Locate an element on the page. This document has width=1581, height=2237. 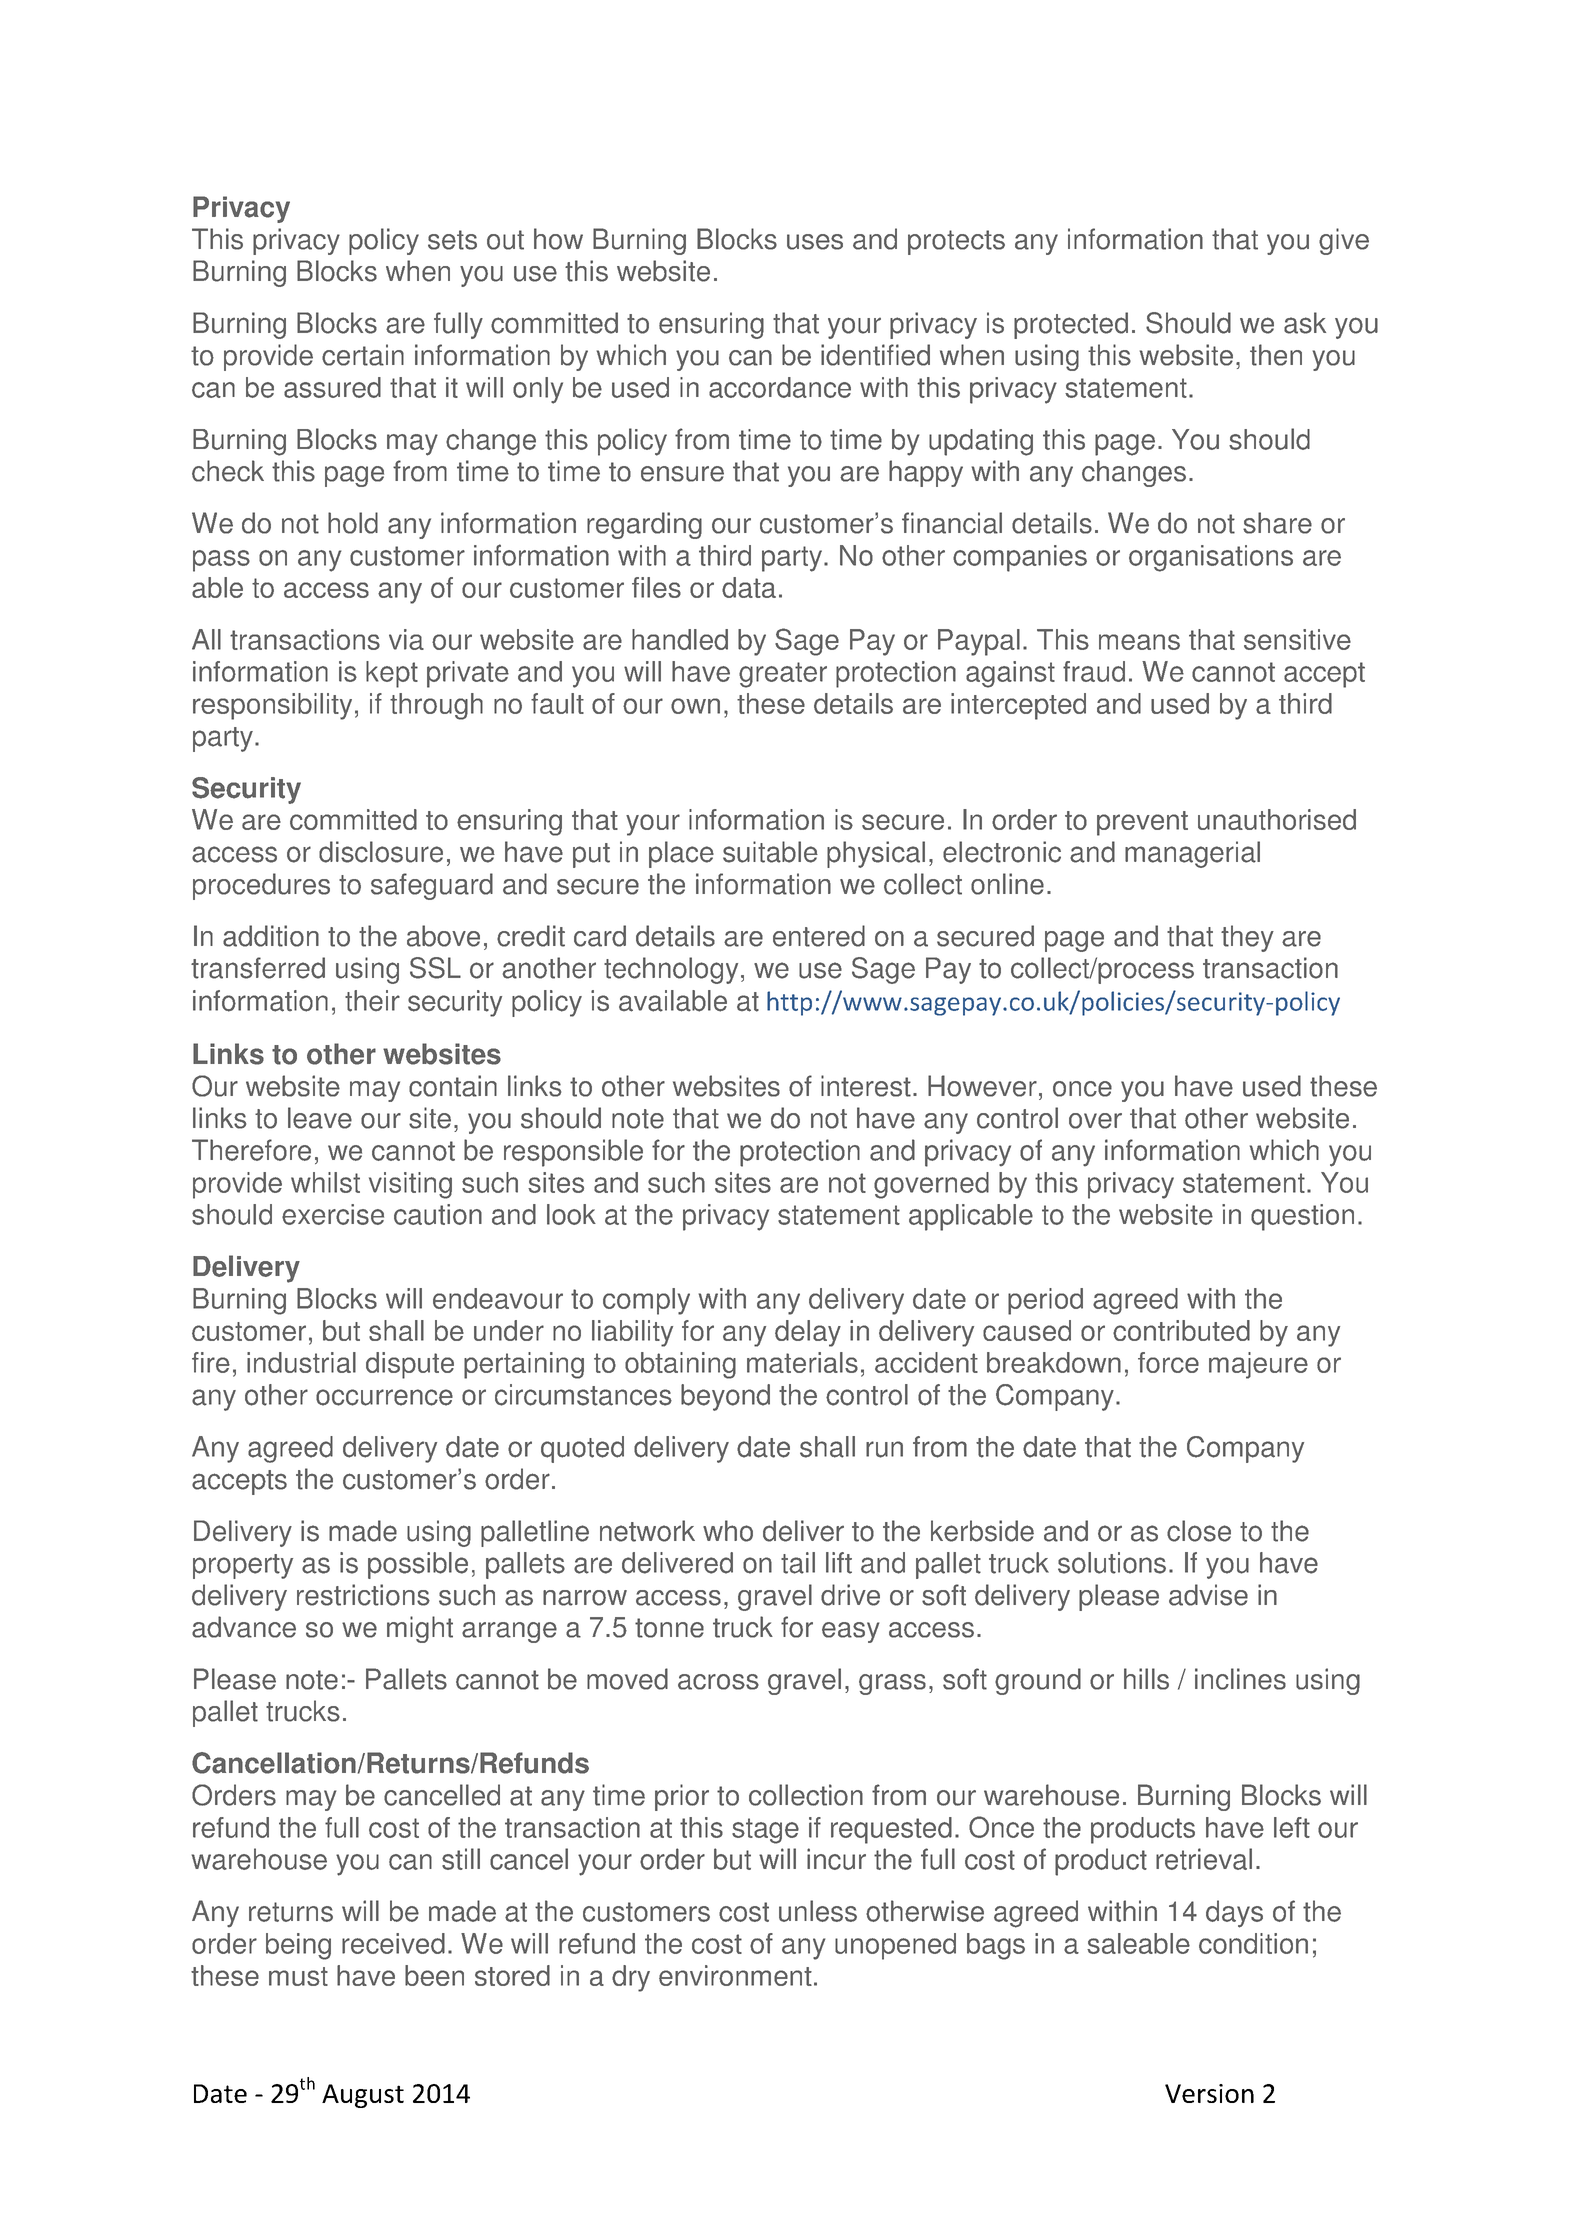
drive is located at coordinates (850, 1595).
